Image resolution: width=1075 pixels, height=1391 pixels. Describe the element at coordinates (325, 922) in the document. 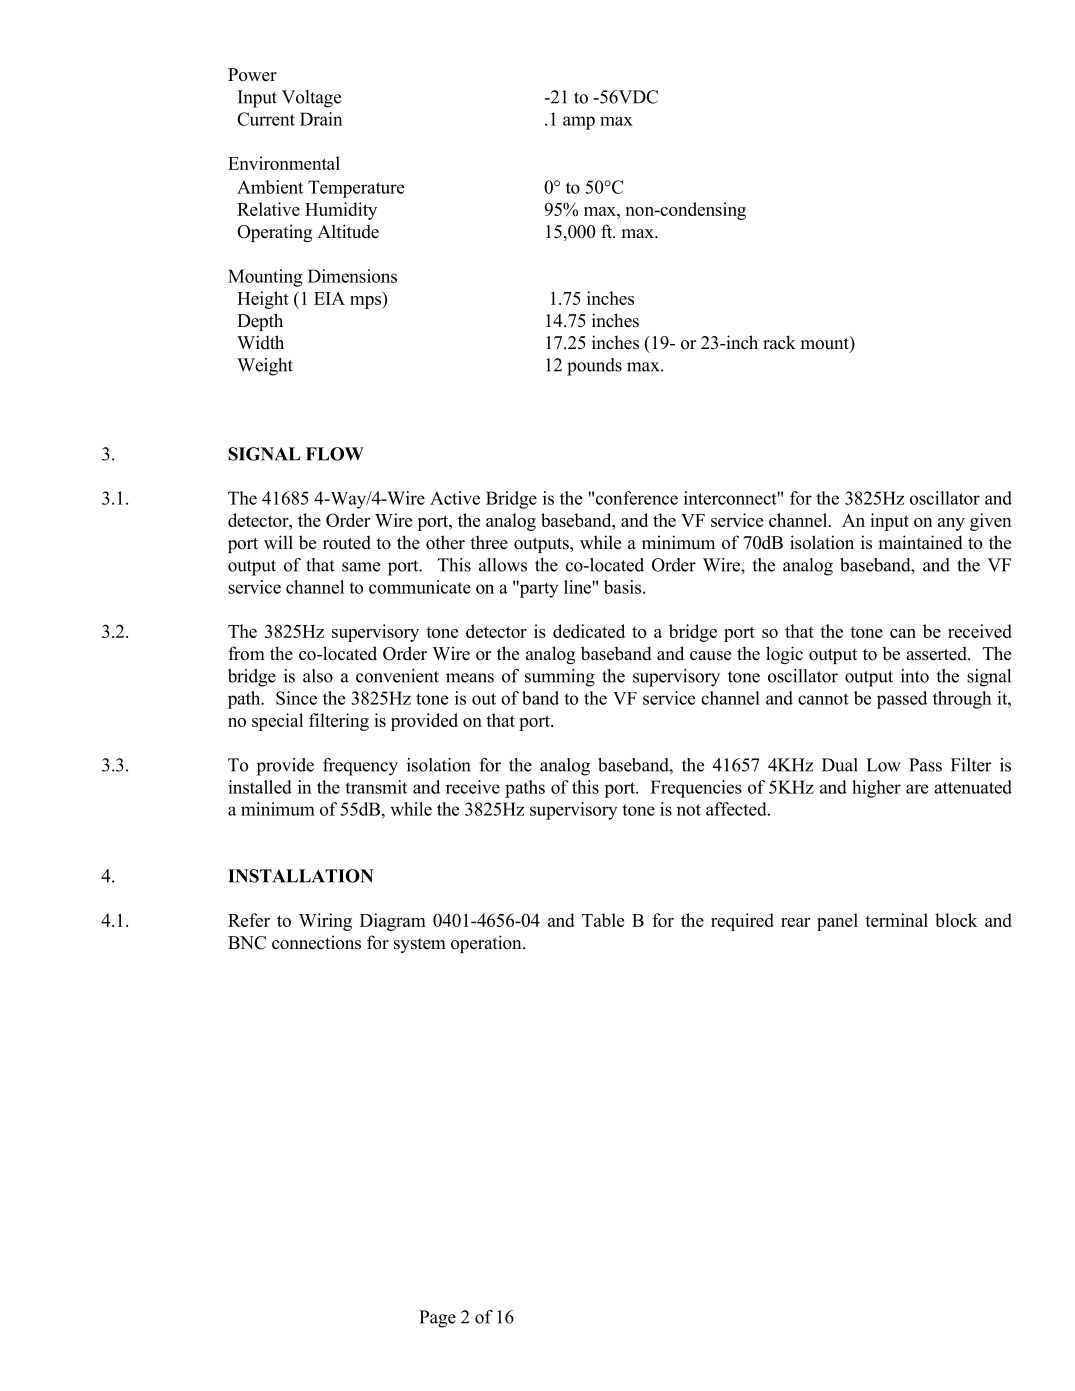

I see `Wiring` at that location.
